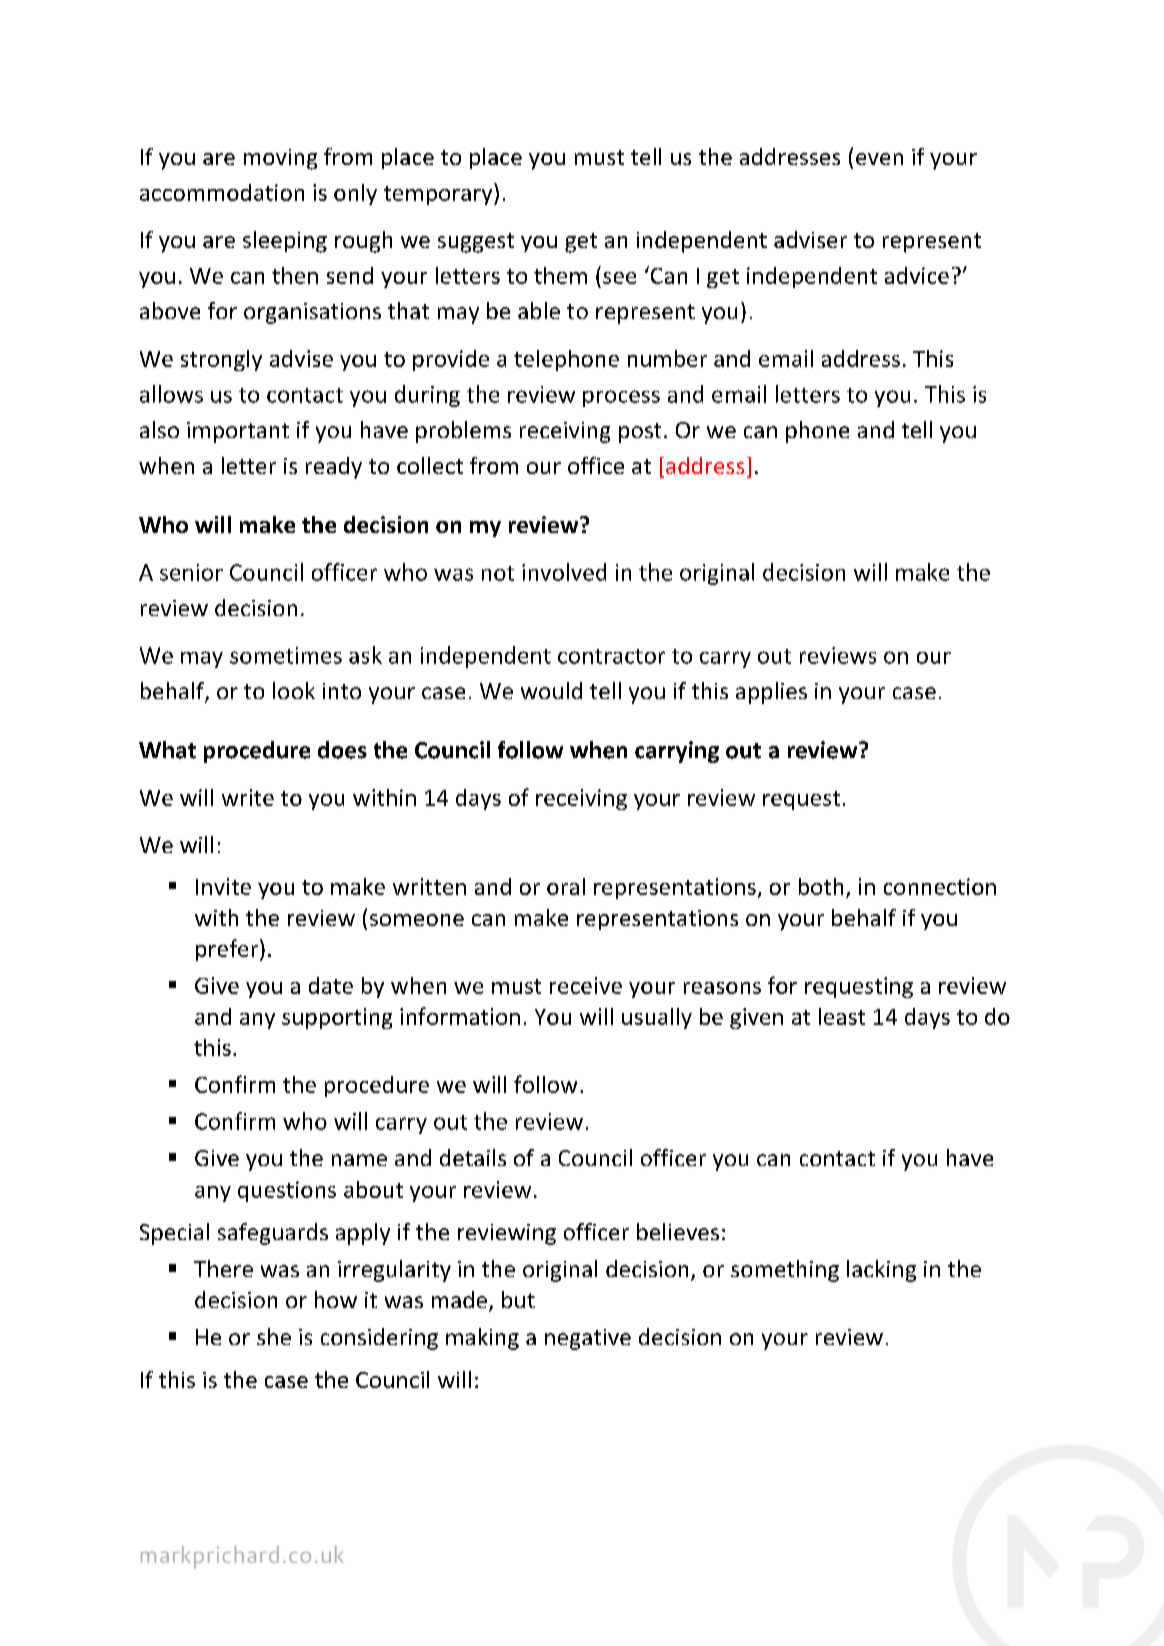 Image resolution: width=1164 pixels, height=1646 pixels. Describe the element at coordinates (564, 572) in the screenshot. I see `involved` at that location.
